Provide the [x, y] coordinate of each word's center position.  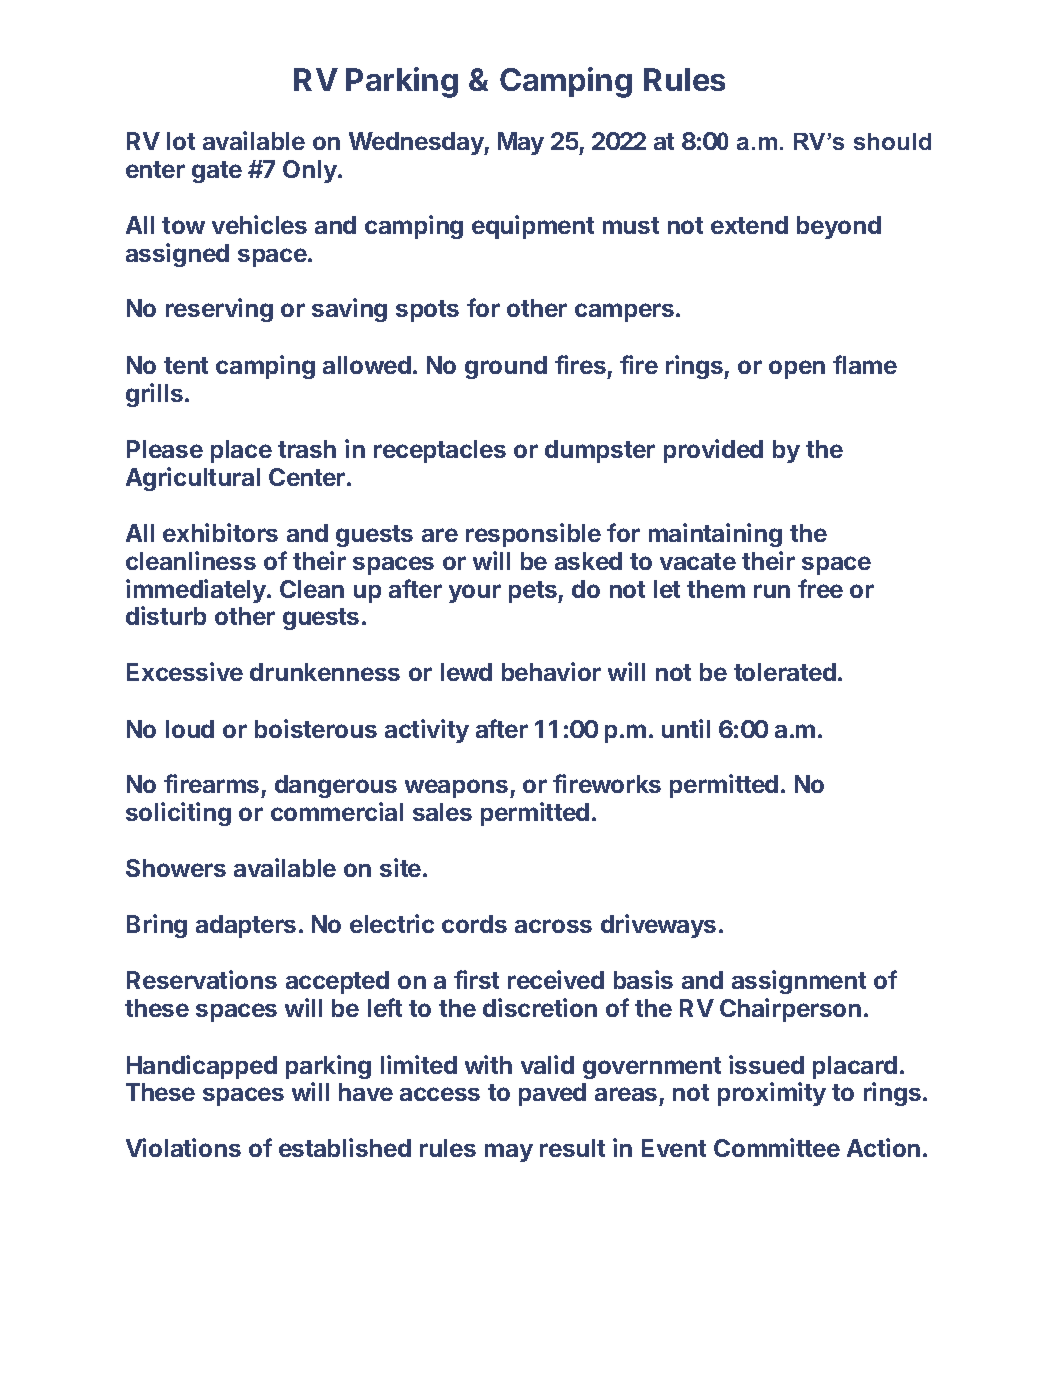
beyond [839, 227]
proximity [772, 1094]
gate [217, 172]
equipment [533, 227]
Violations [183, 1147]
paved [552, 1094]
